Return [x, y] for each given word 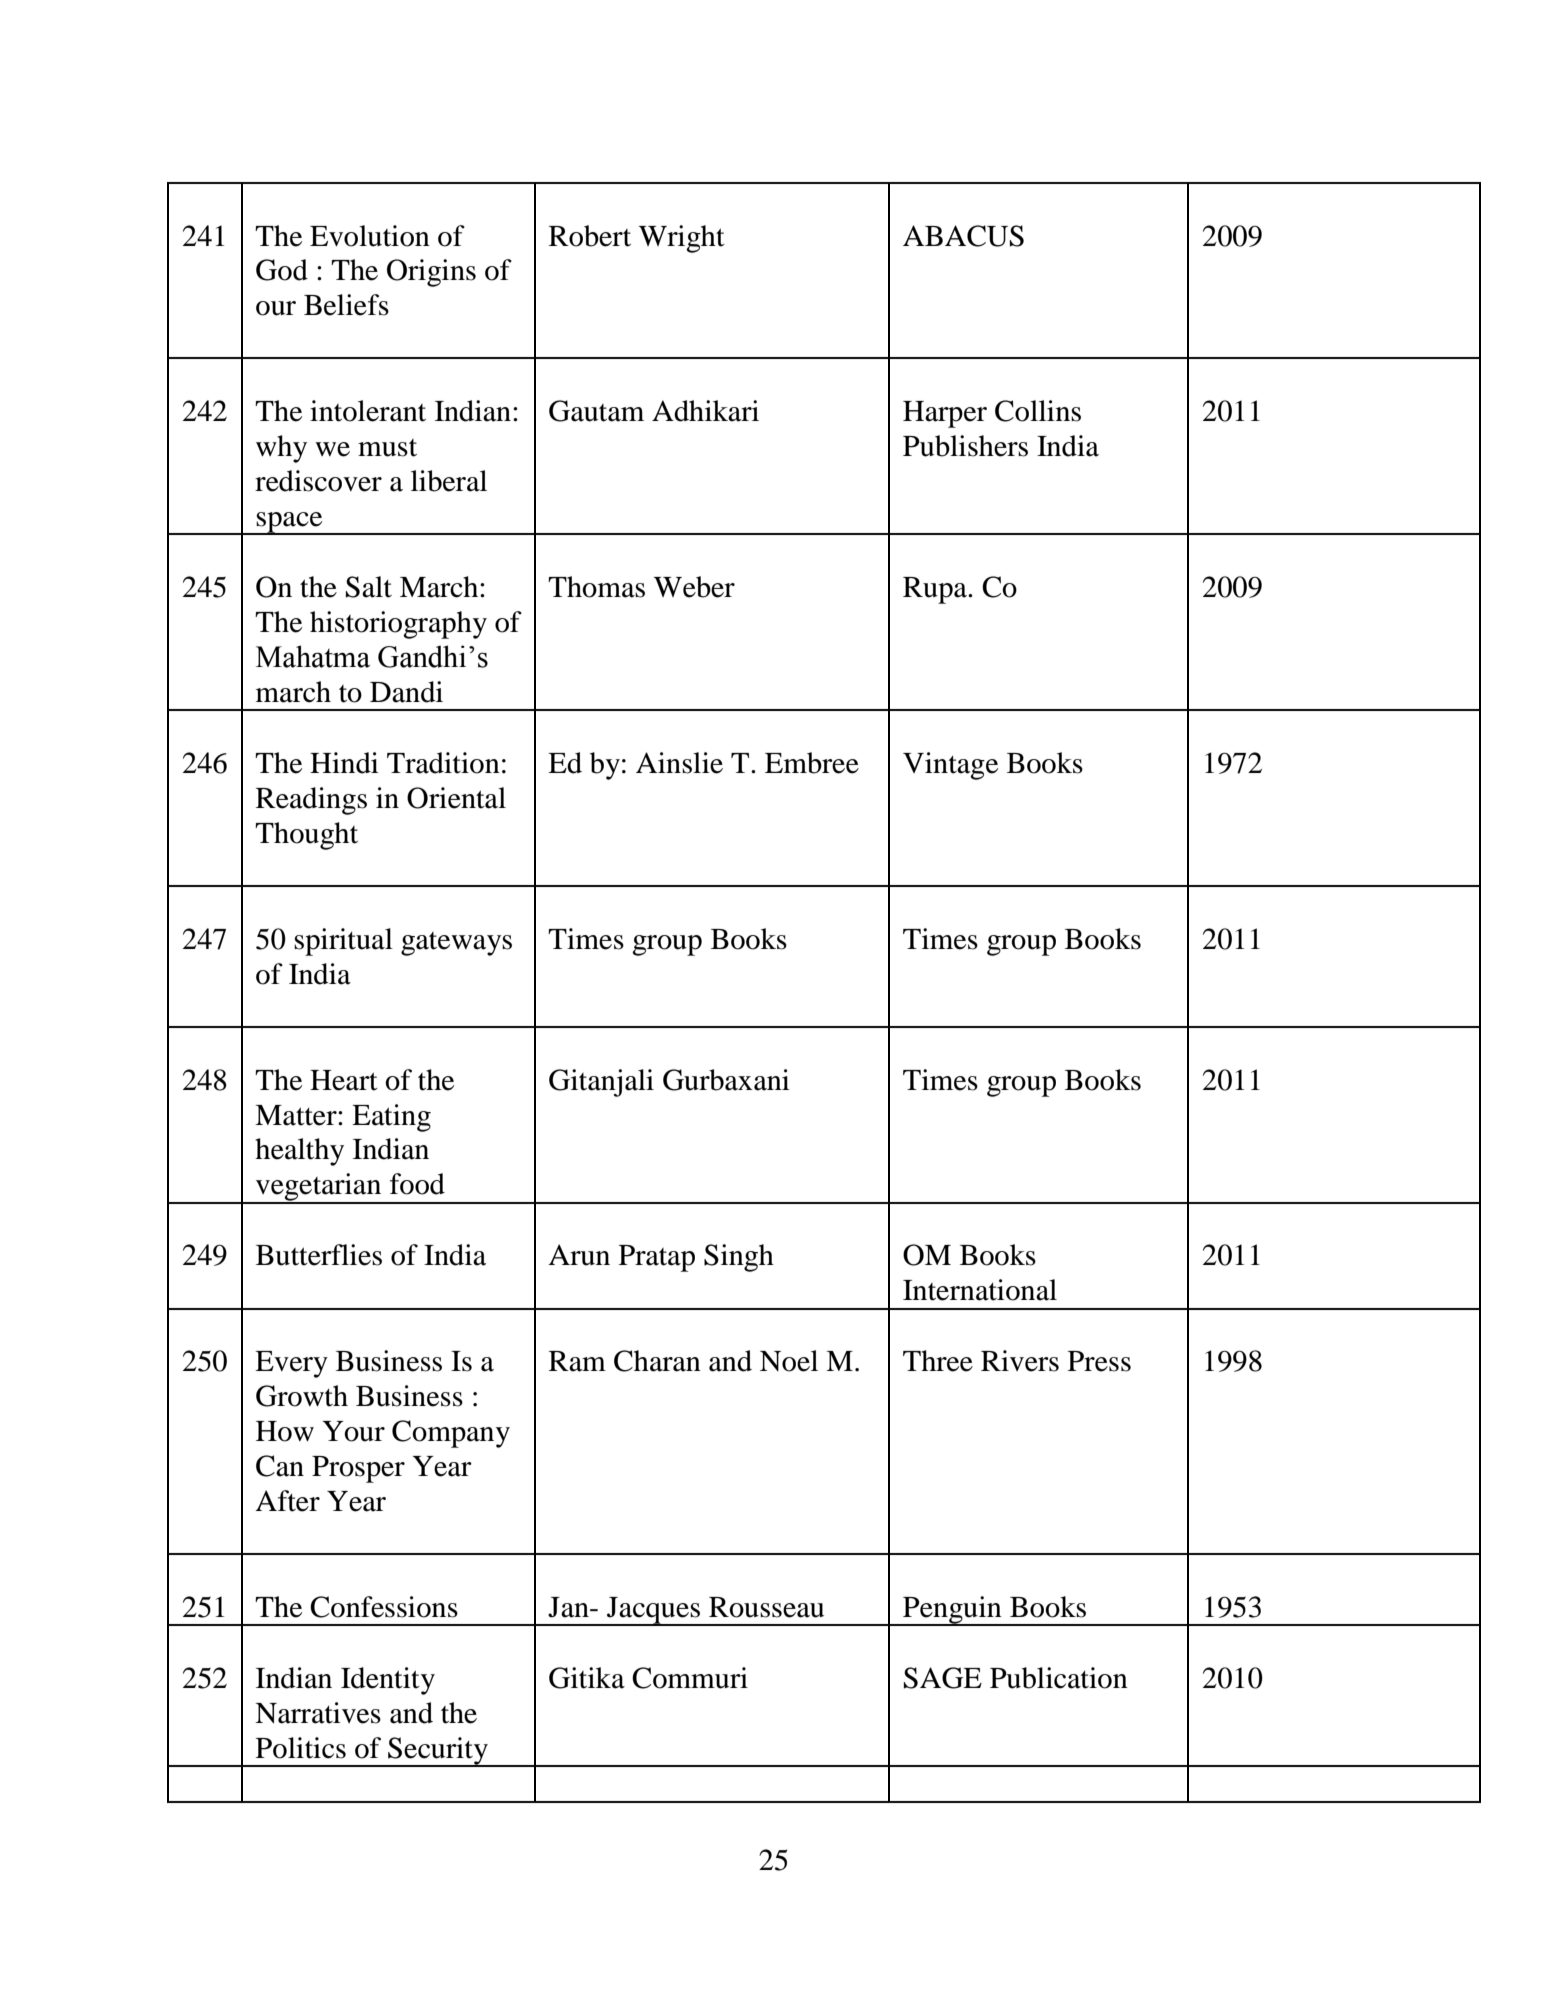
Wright [682, 239]
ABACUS [963, 236]
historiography [398, 625]
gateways [456, 944]
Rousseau [766, 1607]
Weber [694, 587]
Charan [657, 1361]
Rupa [936, 590]
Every [291, 1364]
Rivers [1020, 1361]
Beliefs [346, 305]
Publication [1059, 1678]
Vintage [950, 766]
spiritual [343, 942]
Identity [388, 1681]
